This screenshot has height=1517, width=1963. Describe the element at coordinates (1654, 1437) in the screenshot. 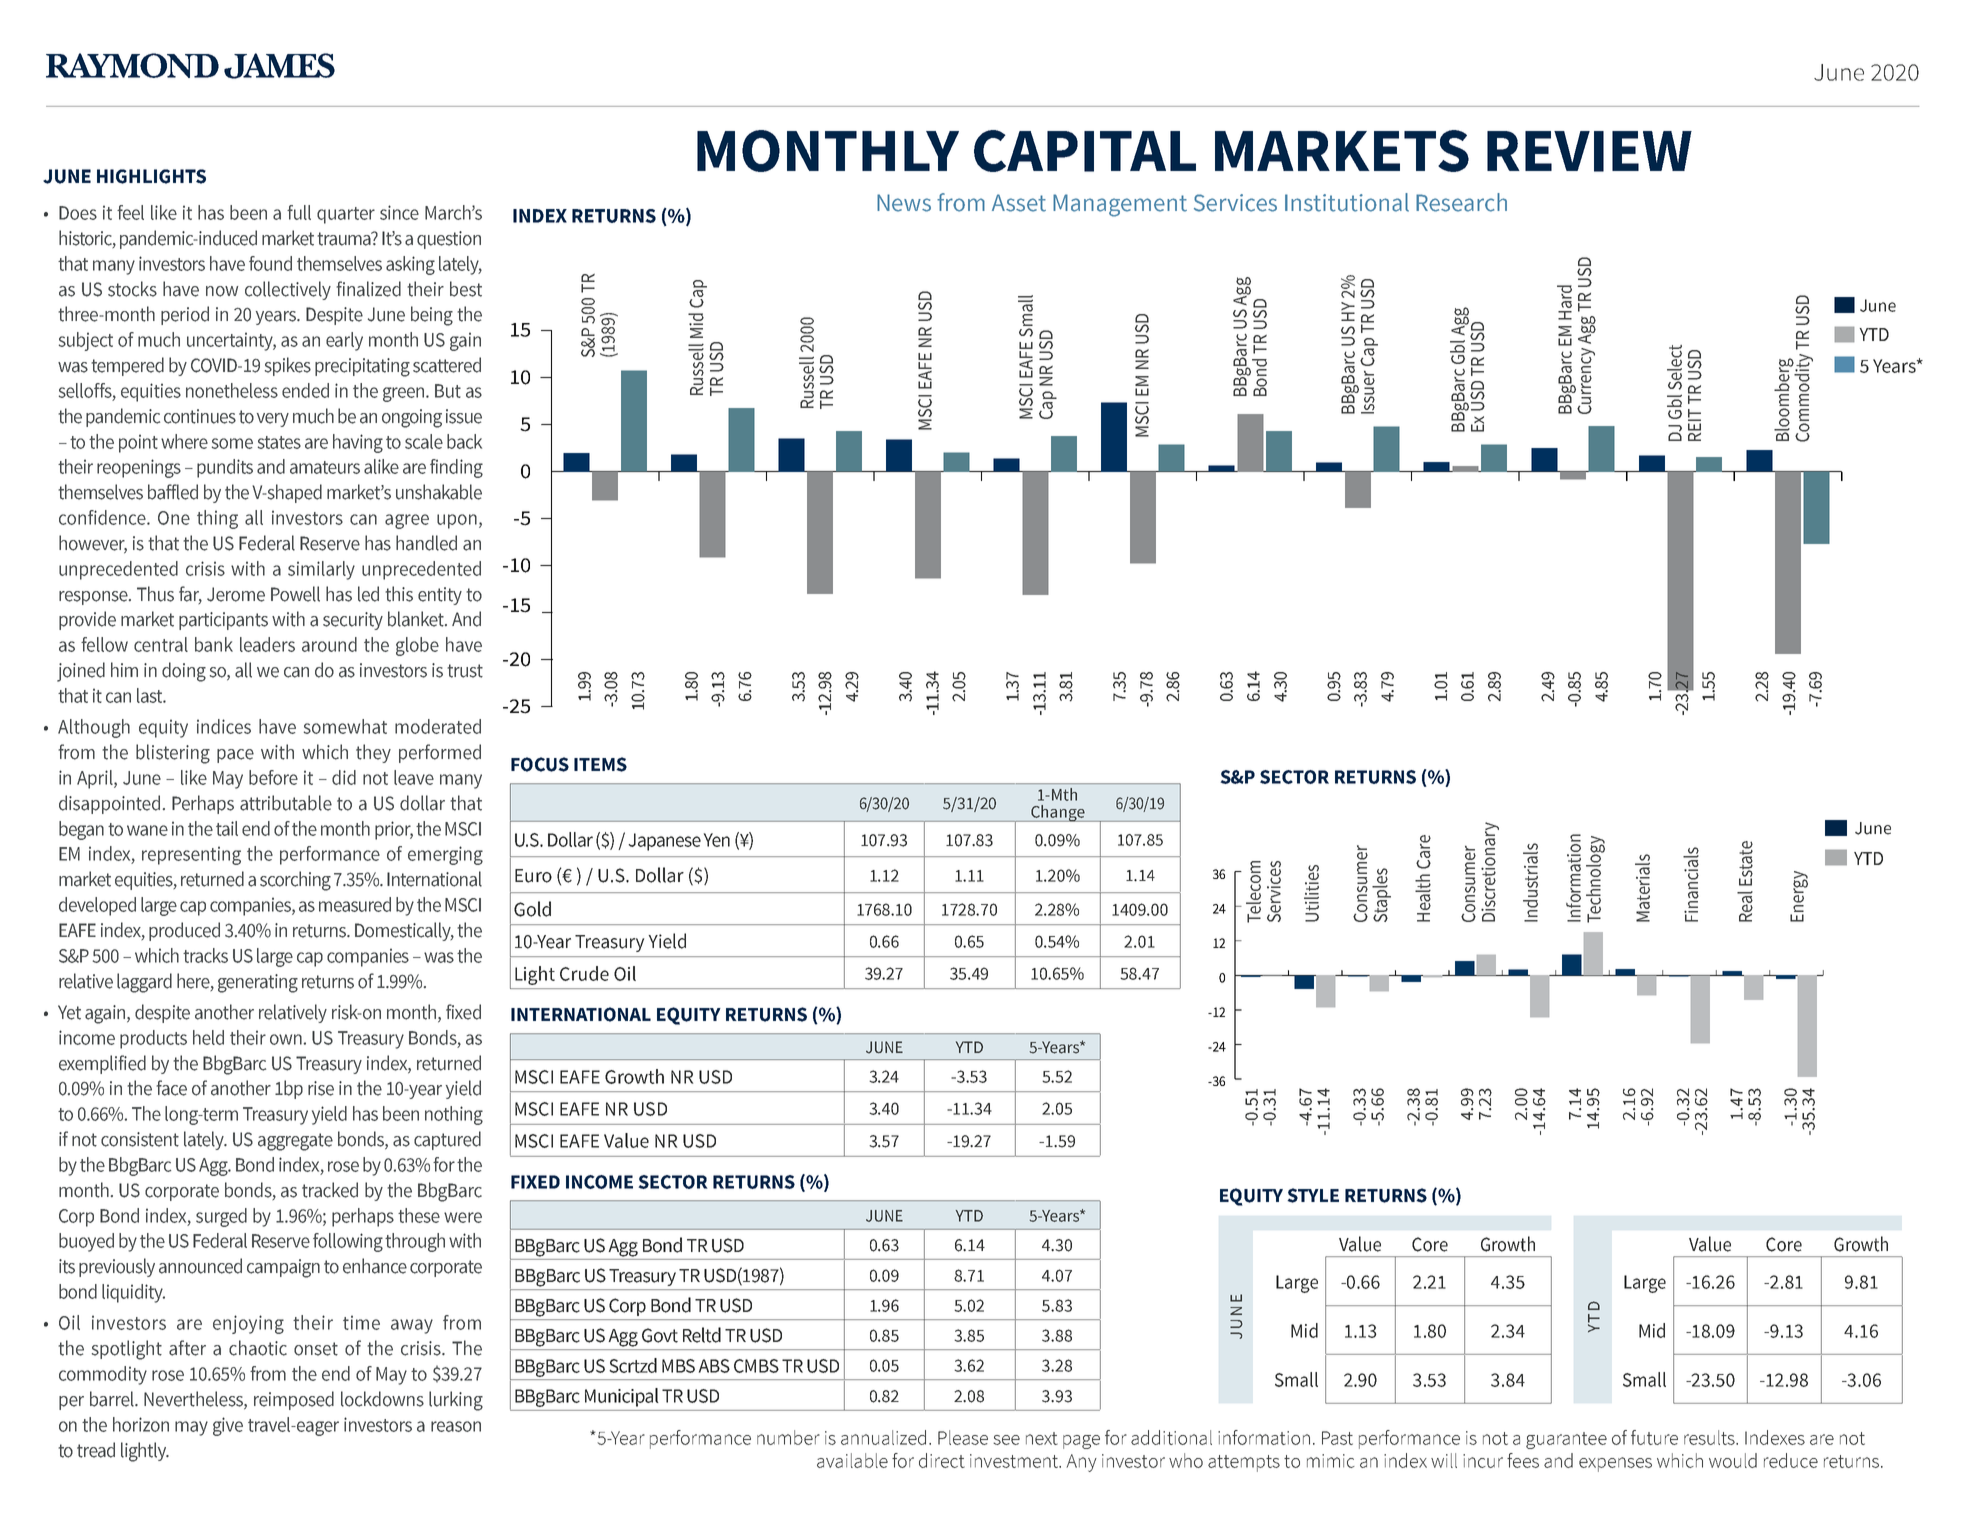

I see `future` at that location.
